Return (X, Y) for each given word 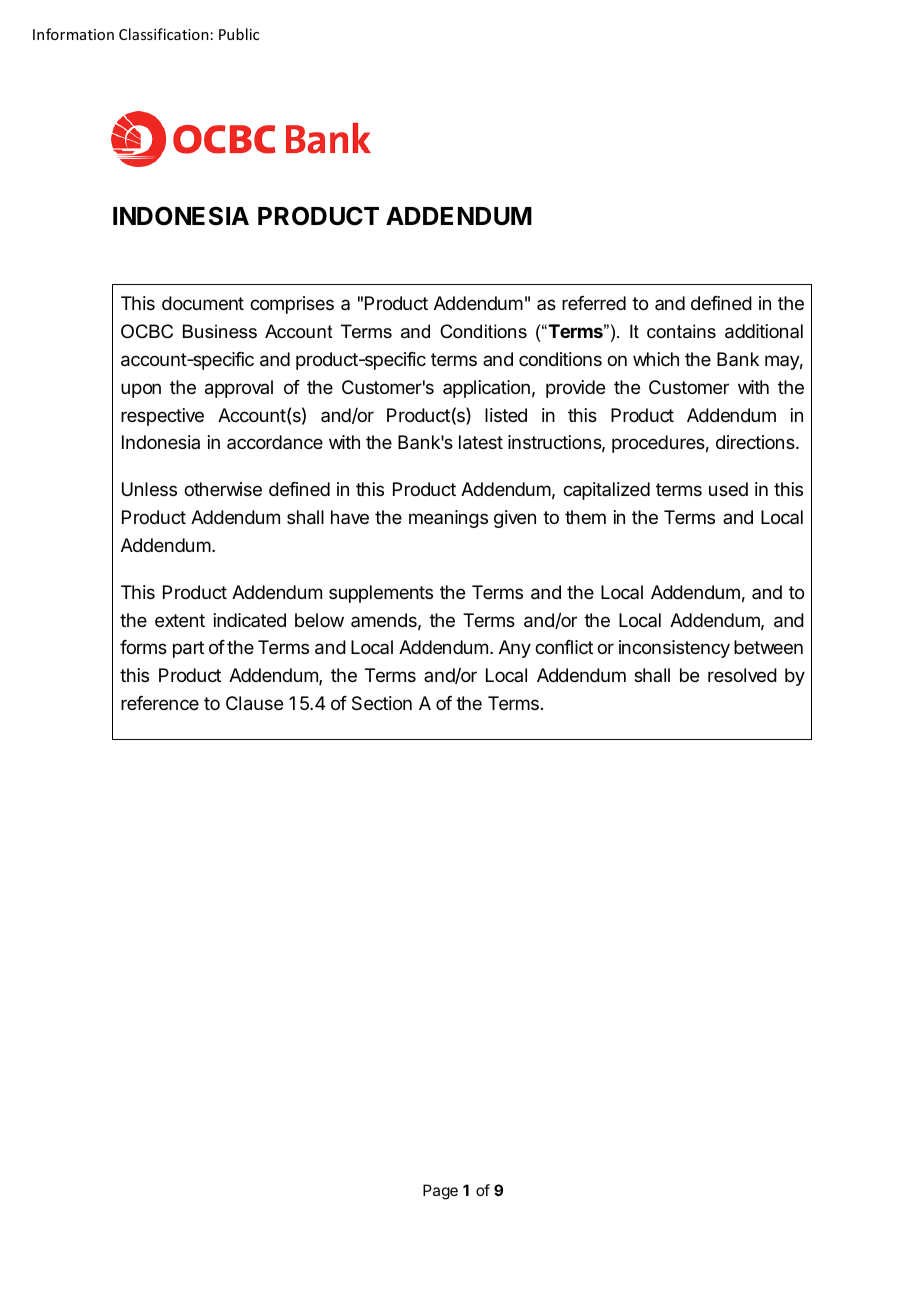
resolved (742, 675)
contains (681, 331)
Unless (149, 489)
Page (440, 1192)
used (728, 489)
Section (382, 703)
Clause (254, 703)
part (188, 649)
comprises (292, 305)
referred (594, 303)
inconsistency (674, 649)
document (203, 303)
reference (160, 703)
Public (239, 34)
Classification (164, 34)
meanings (448, 519)
